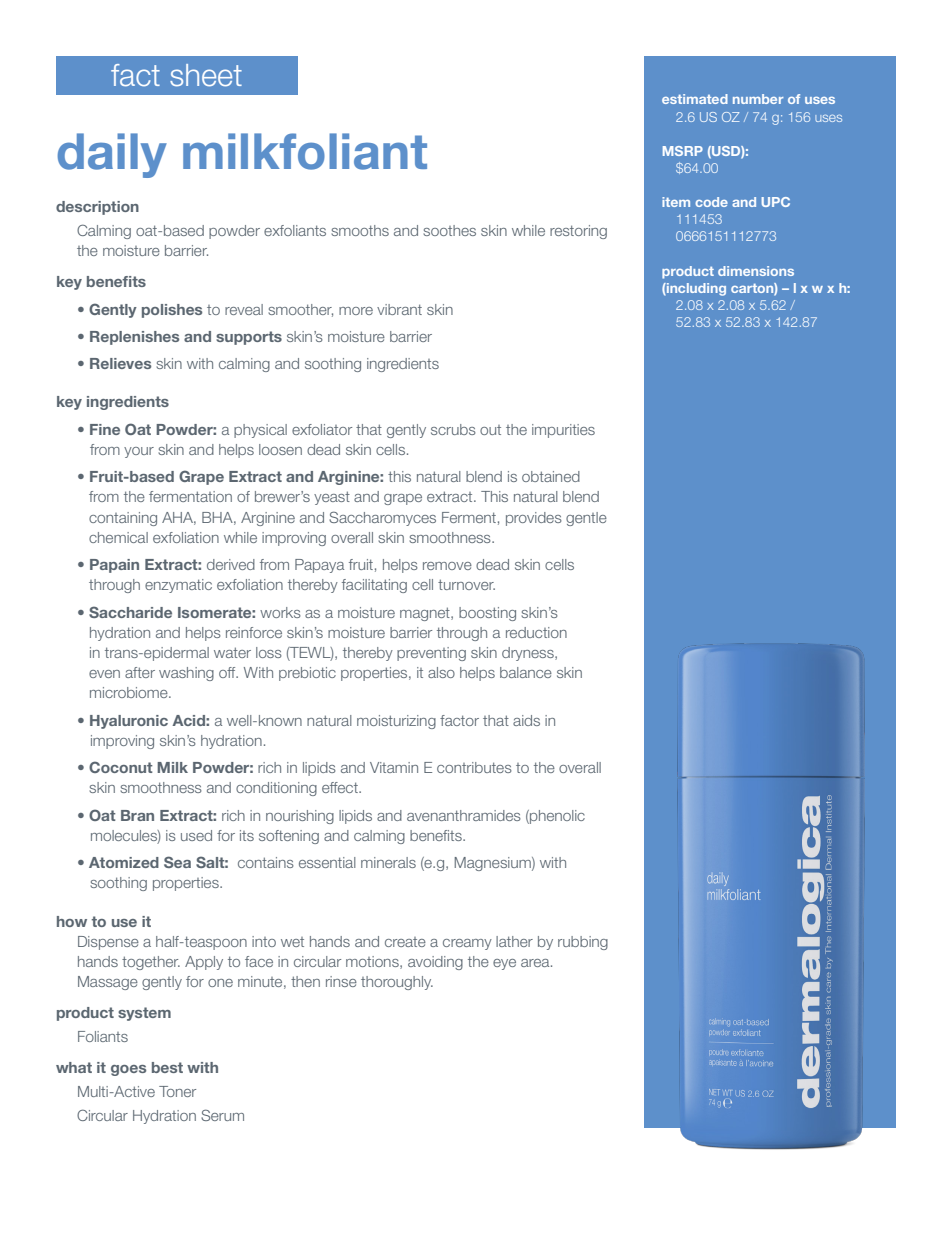 The image size is (952, 1233). What do you see at coordinates (397, 983) in the document?
I see `thoroughly` at bounding box center [397, 983].
